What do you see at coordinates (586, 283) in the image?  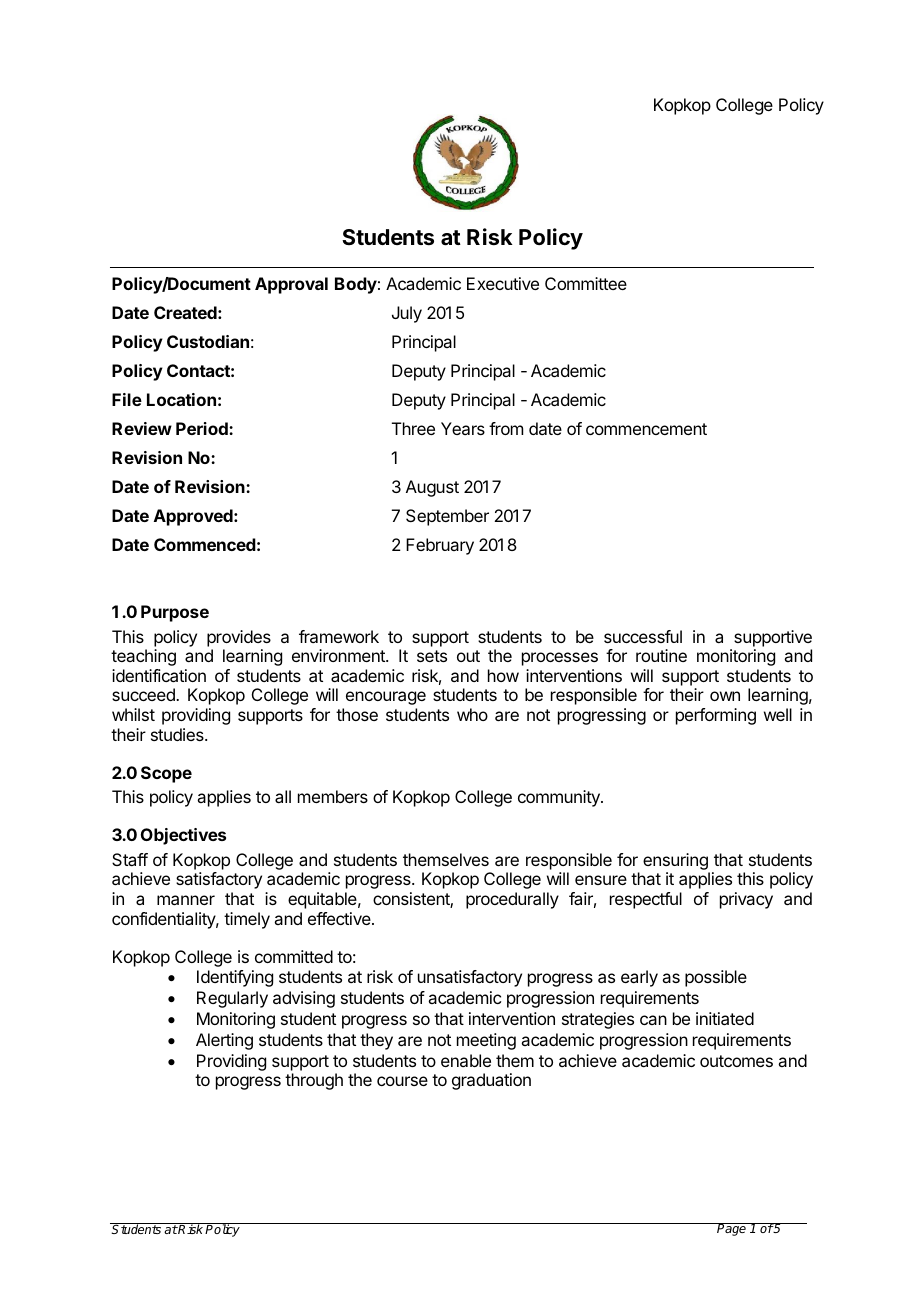 I see `Committee` at bounding box center [586, 283].
